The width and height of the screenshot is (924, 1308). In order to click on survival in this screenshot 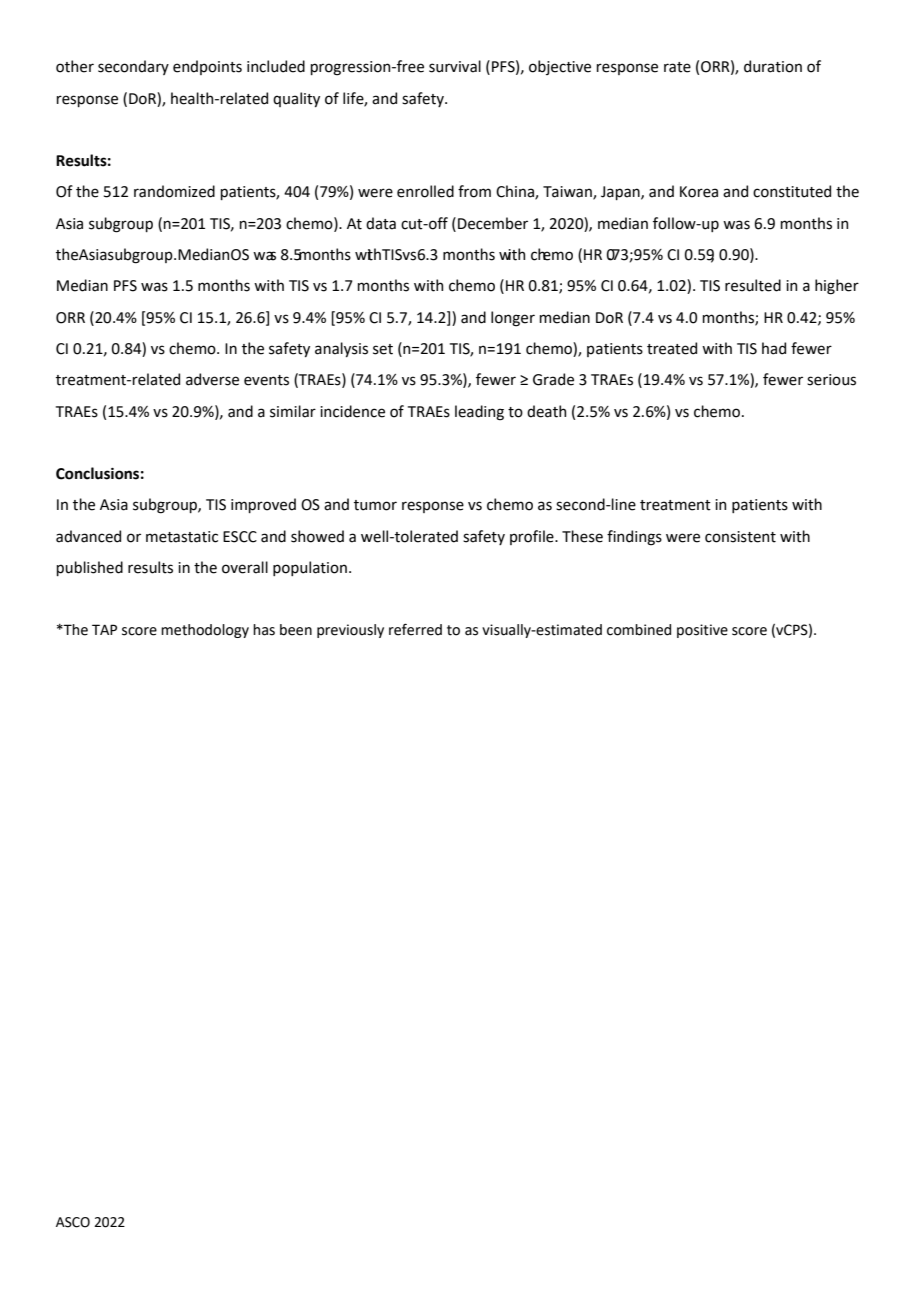, I will do `click(455, 66)`.
